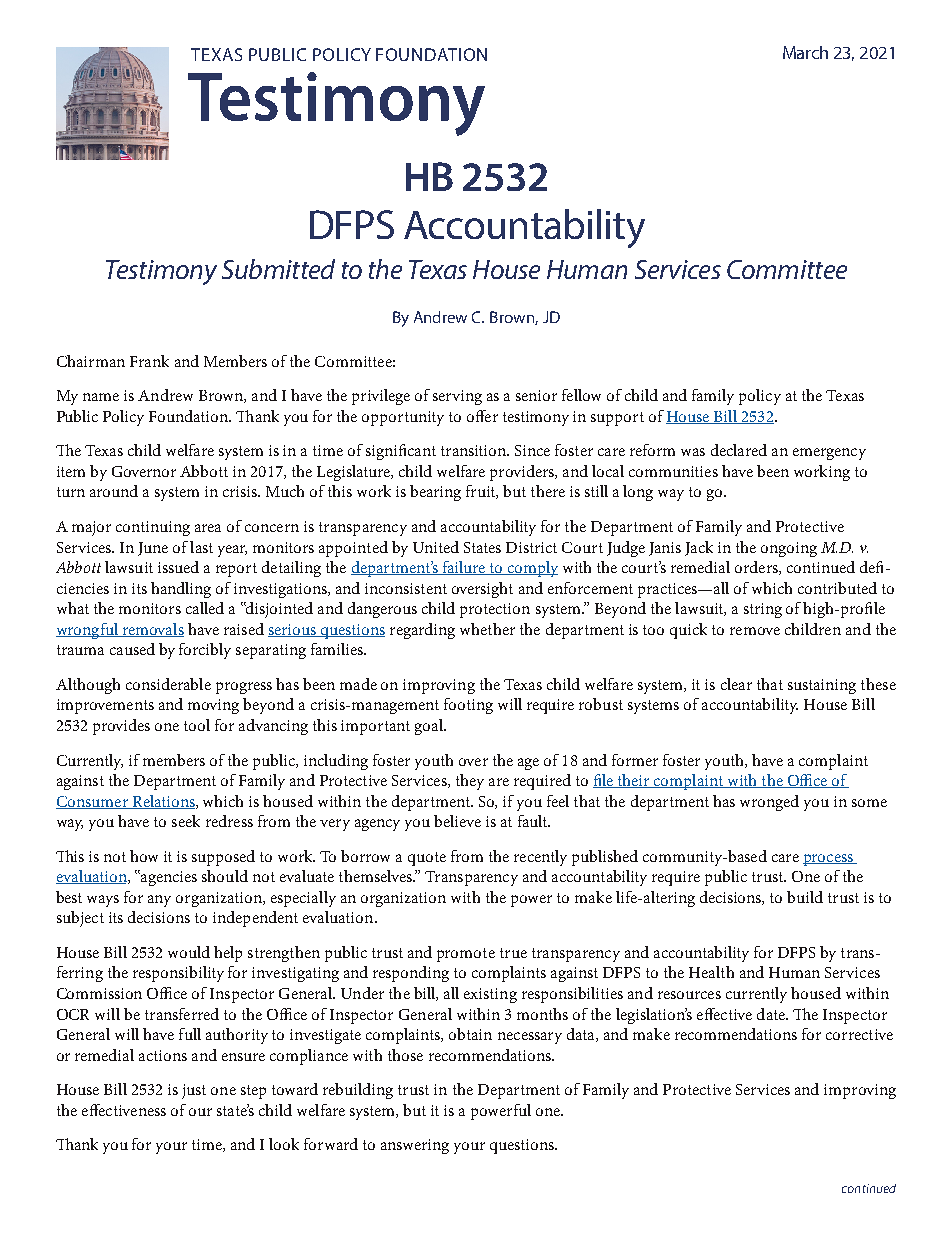 The width and height of the document is (952, 1233). Describe the element at coordinates (415, 1146) in the document. I see `answering` at that location.
